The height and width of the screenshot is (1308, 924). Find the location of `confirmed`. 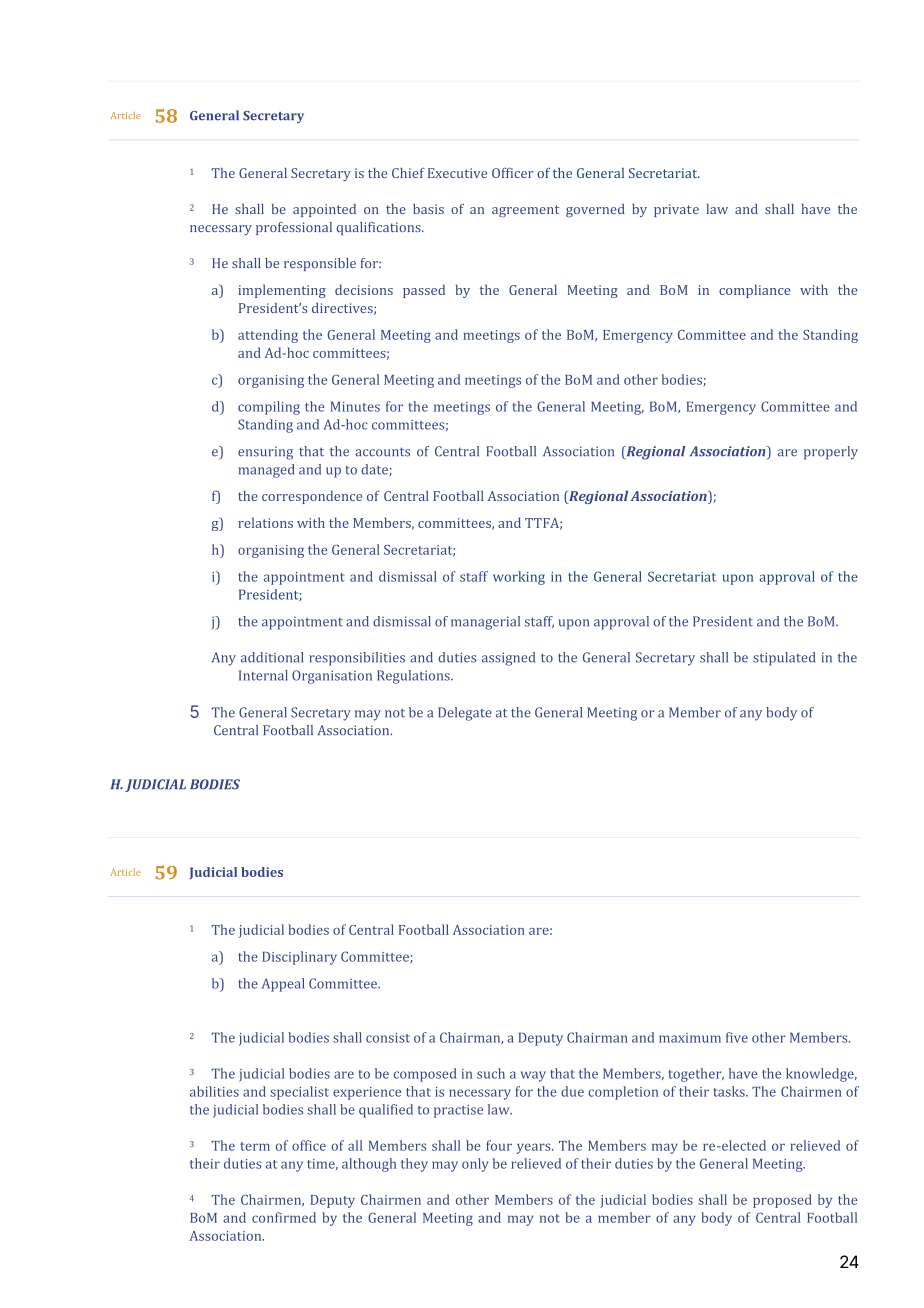

confirmed is located at coordinates (284, 1217).
